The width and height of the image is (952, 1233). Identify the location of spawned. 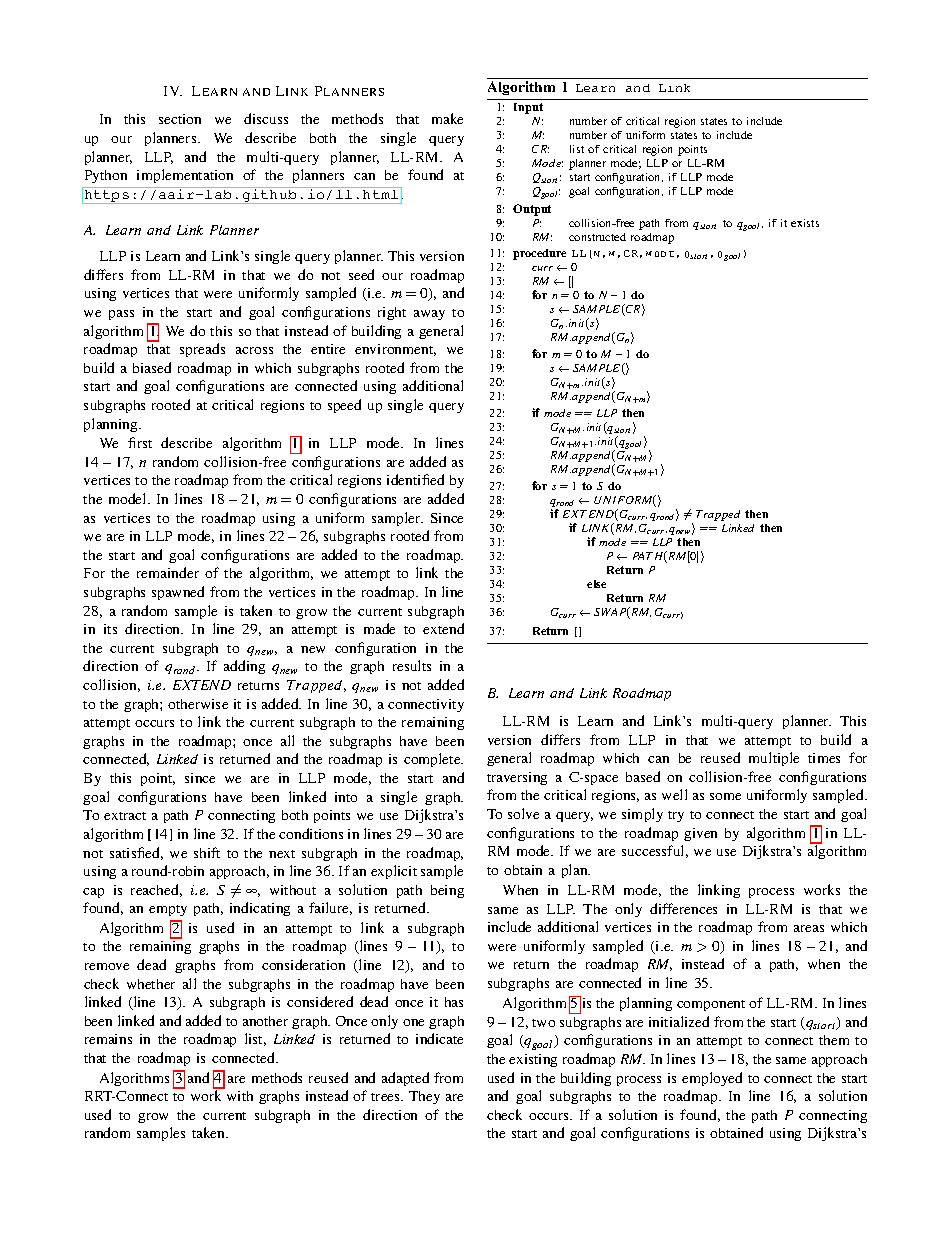
(178, 593).
